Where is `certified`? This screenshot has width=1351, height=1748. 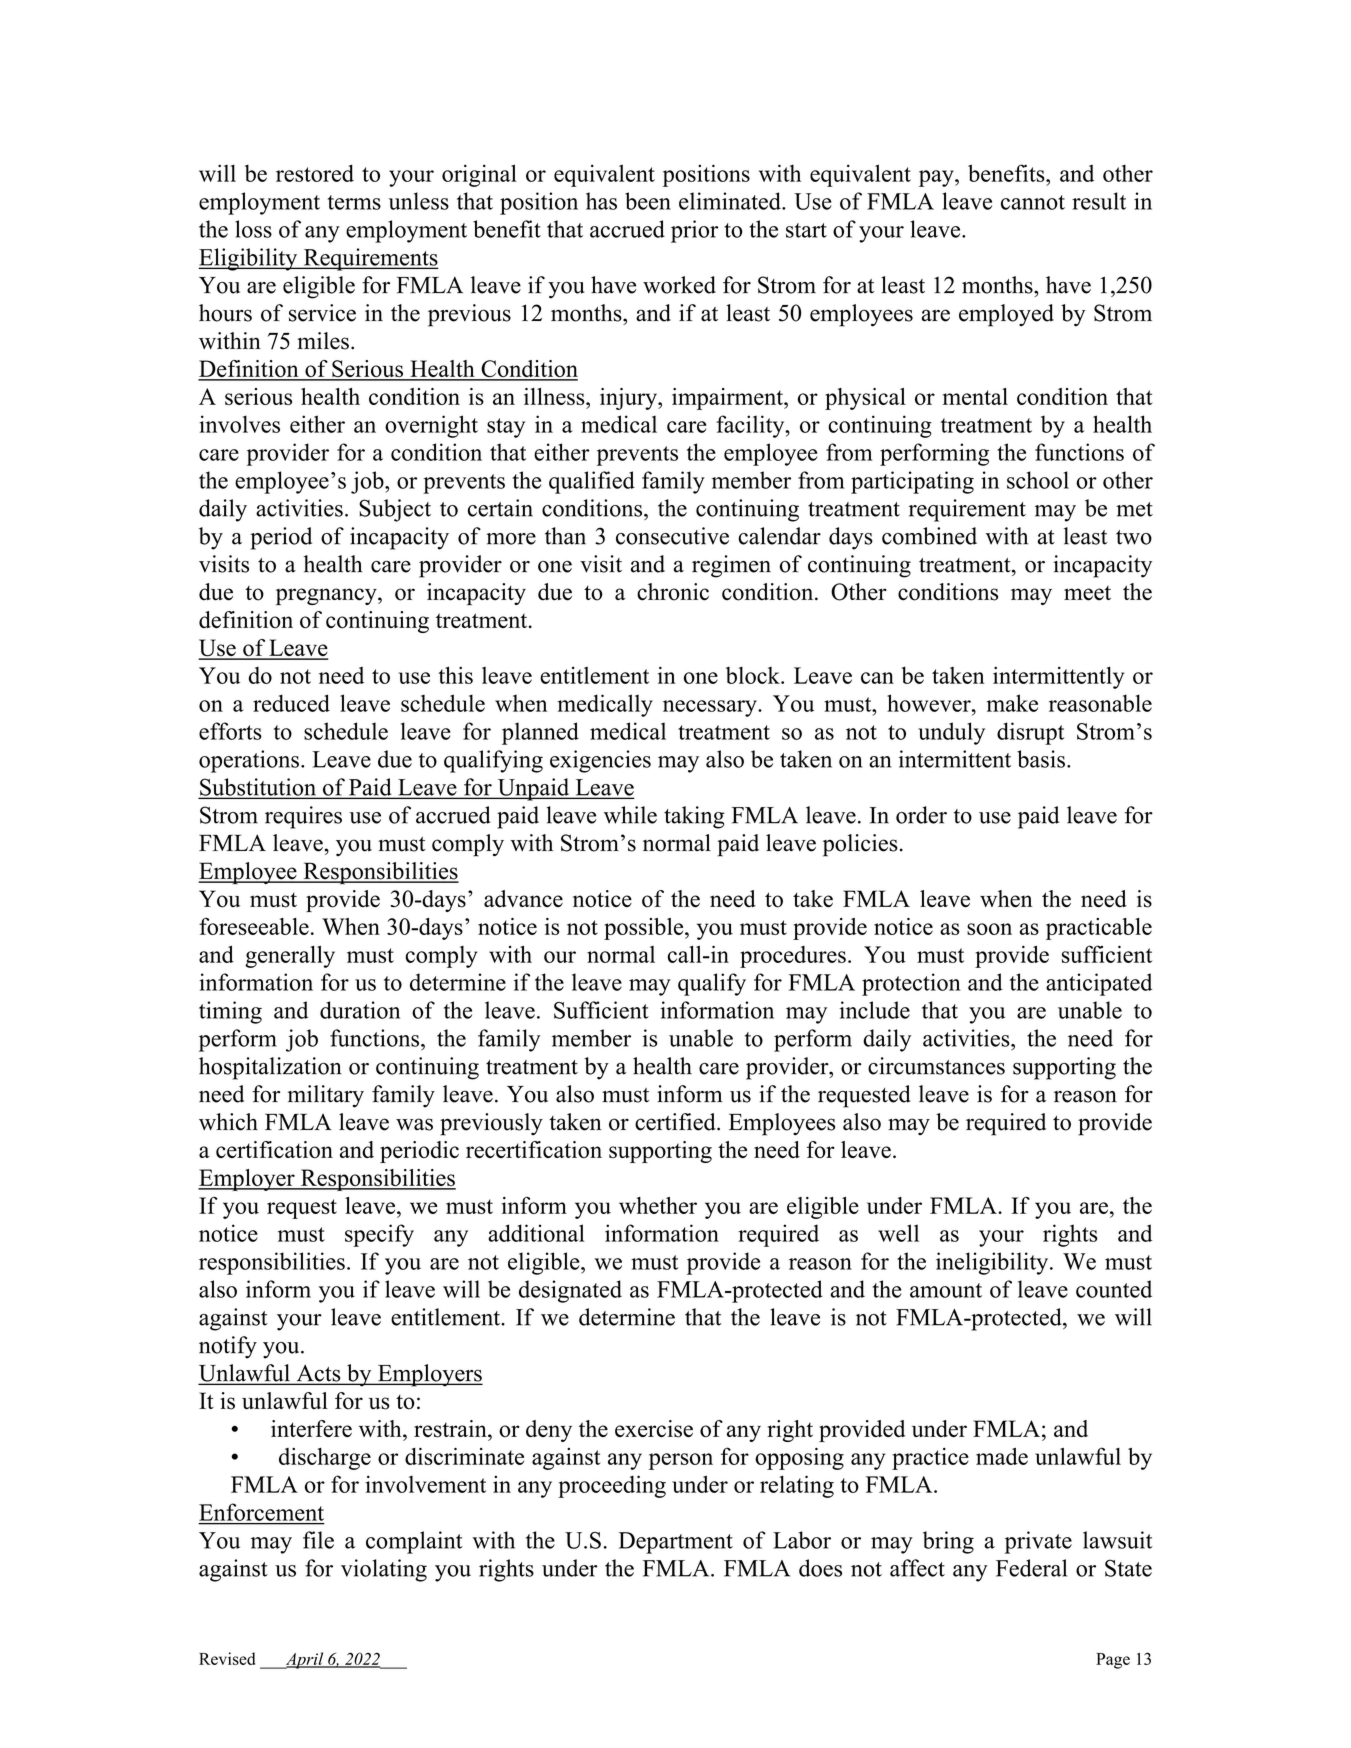
certified is located at coordinates (676, 1122).
